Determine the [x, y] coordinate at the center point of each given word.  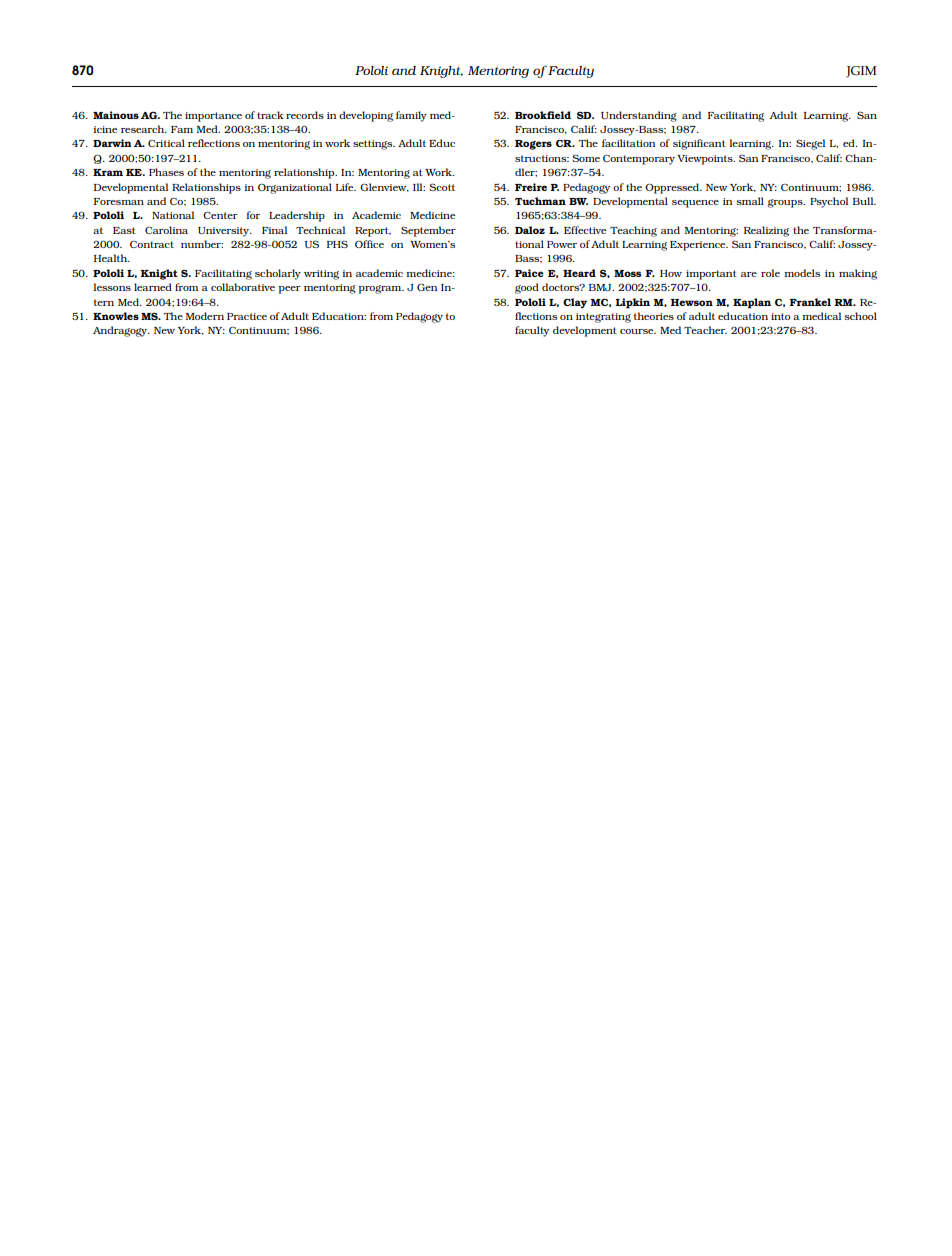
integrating [603, 318]
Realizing [766, 231]
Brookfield [543, 115]
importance [213, 117]
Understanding [639, 116]
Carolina [166, 230]
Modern [205, 316]
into [781, 316]
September [428, 231]
